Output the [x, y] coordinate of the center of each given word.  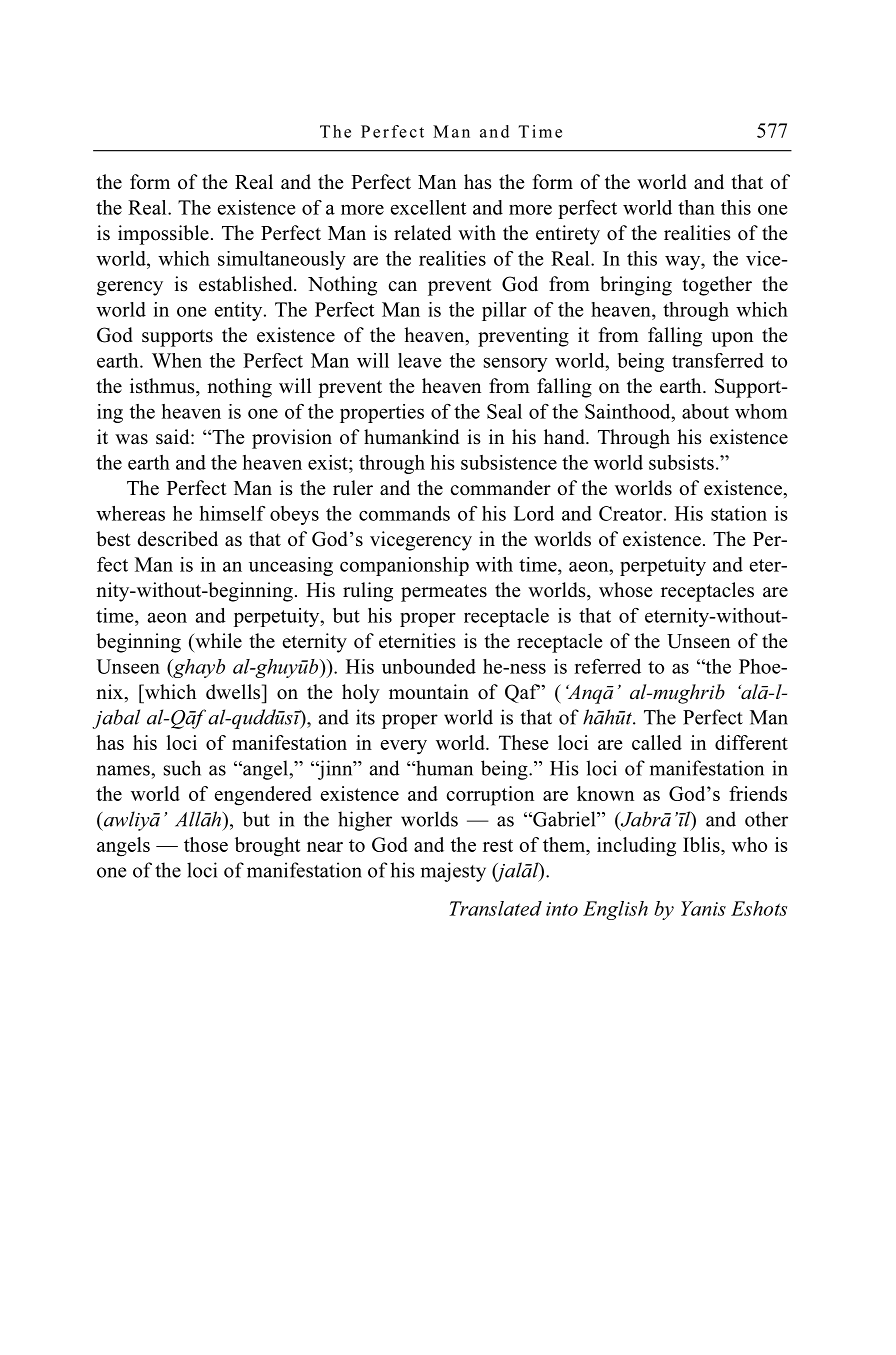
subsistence [509, 462]
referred [607, 666]
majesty [453, 872]
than [696, 207]
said [174, 437]
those [206, 844]
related [422, 233]
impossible [163, 235]
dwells [234, 692]
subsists [681, 462]
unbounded [429, 666]
